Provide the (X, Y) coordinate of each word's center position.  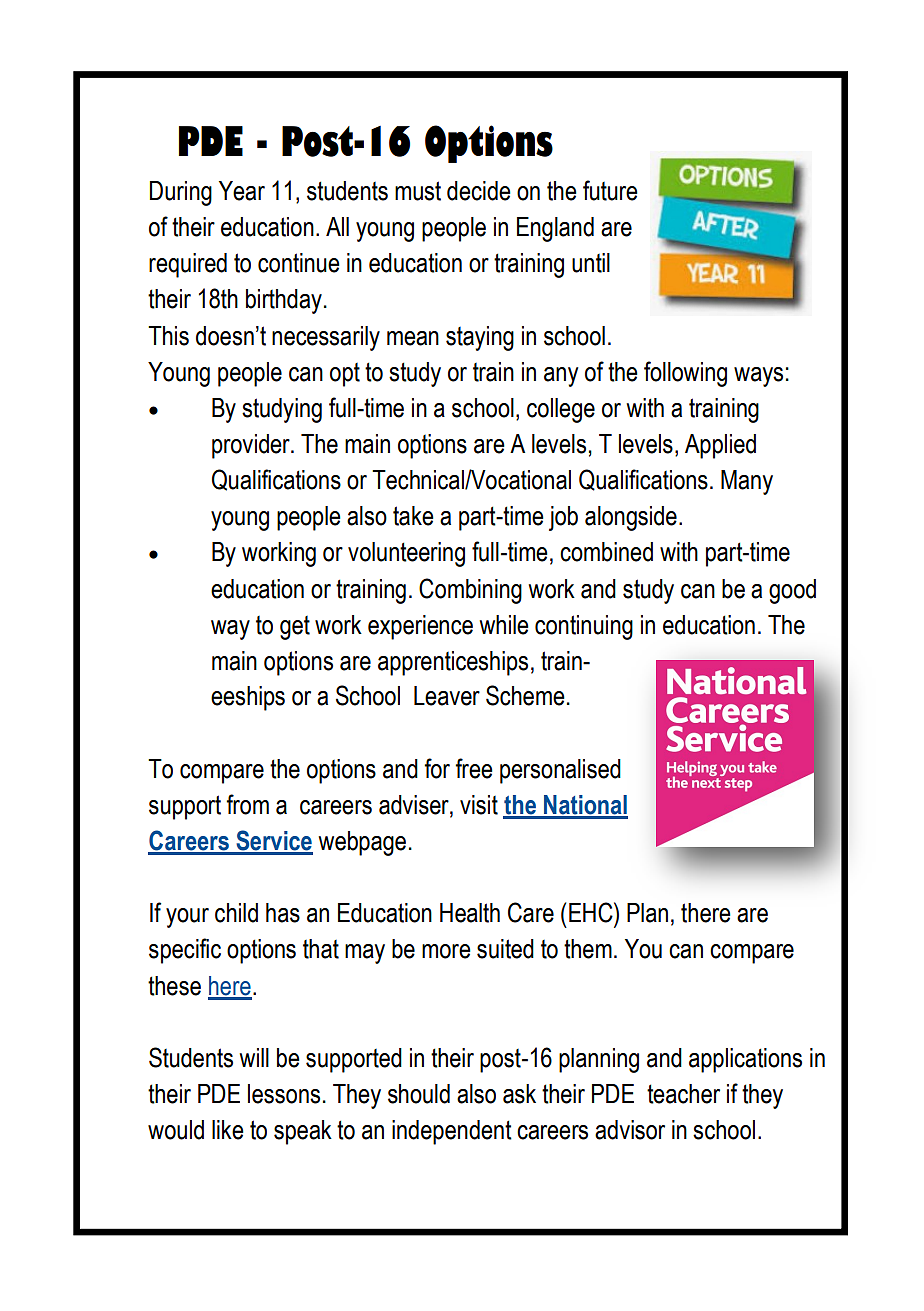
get (295, 628)
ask (519, 1094)
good (792, 591)
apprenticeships (453, 663)
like (228, 1130)
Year (242, 191)
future (610, 190)
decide (479, 191)
